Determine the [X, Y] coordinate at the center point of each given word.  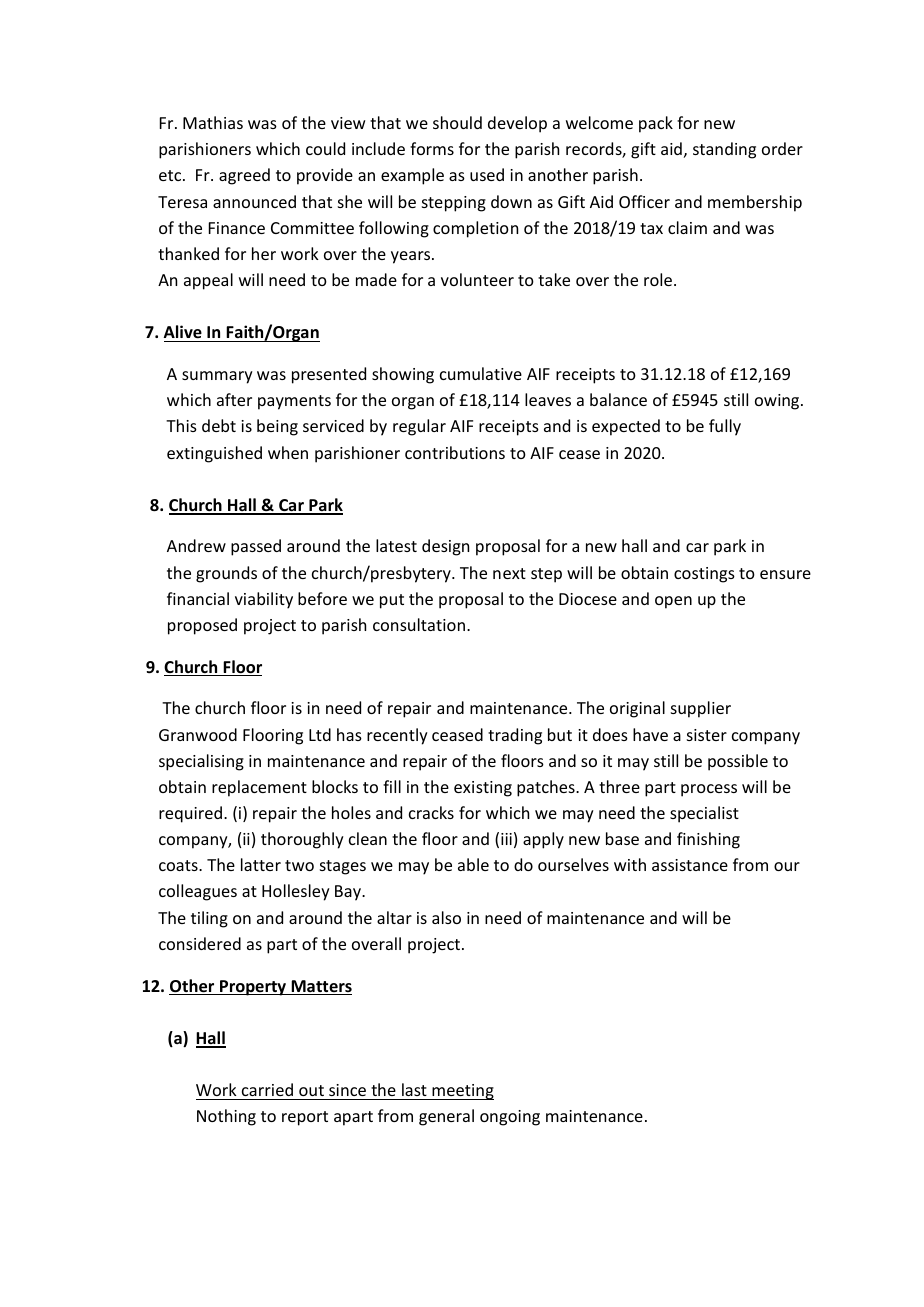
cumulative [481, 373]
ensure [785, 574]
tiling [209, 919]
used [487, 174]
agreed [244, 176]
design [445, 547]
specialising [201, 762]
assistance [690, 865]
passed [256, 547]
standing [724, 150]
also [446, 917]
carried [267, 1089]
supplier [701, 709]
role [658, 279]
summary [217, 377]
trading [515, 736]
